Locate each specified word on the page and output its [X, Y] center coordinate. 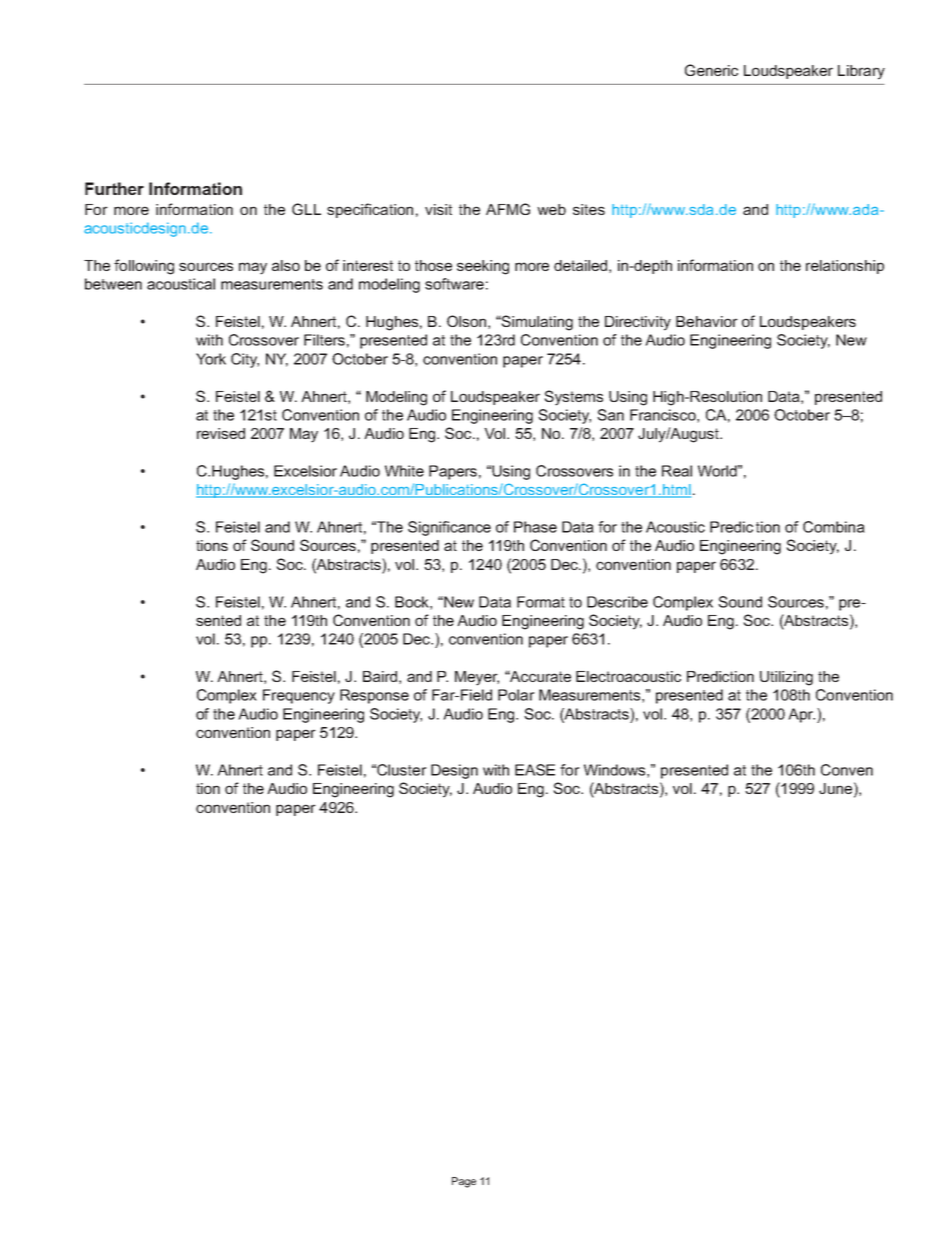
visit [438, 209]
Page [464, 1182]
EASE [535, 770]
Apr [801, 715]
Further [114, 188]
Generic [711, 70]
